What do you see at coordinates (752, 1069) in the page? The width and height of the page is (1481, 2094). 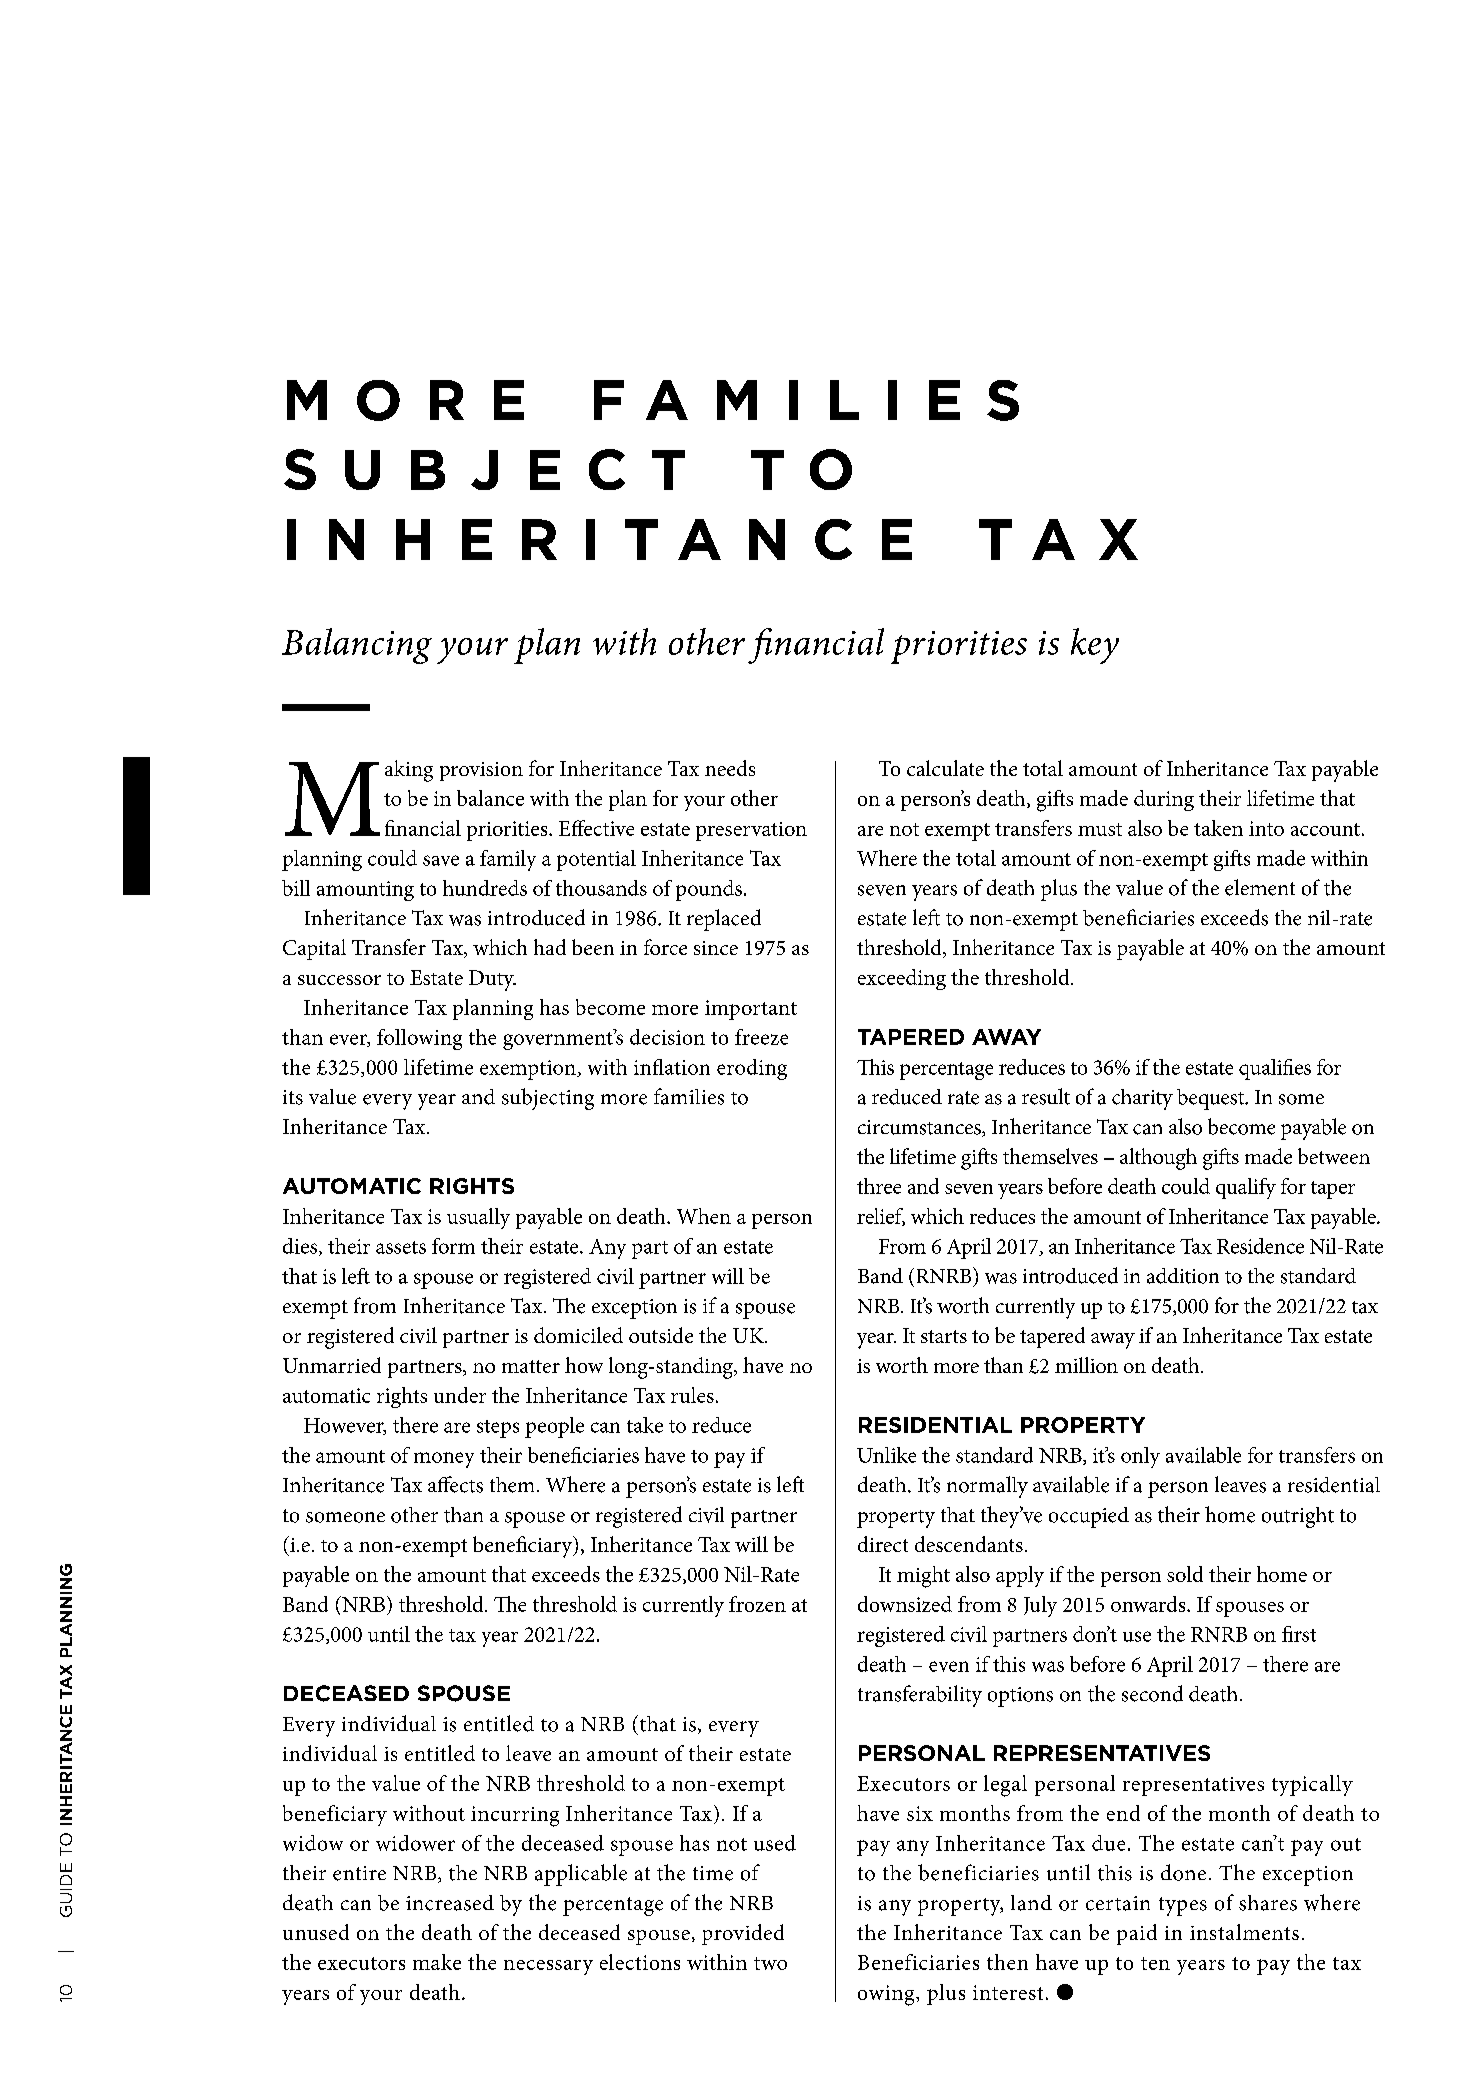 I see `eroding` at bounding box center [752, 1069].
